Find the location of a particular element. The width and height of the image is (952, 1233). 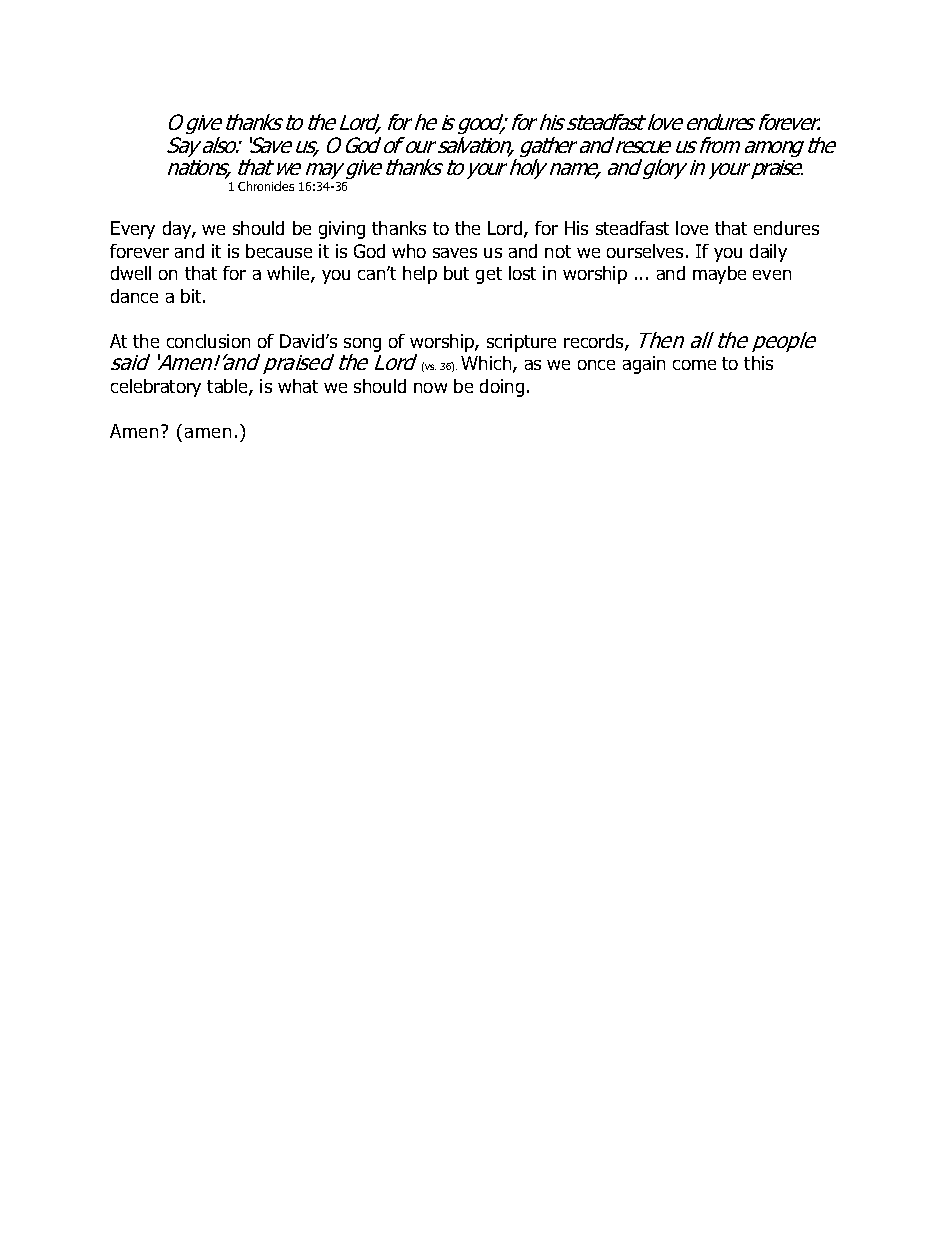

maybe is located at coordinates (719, 275).
